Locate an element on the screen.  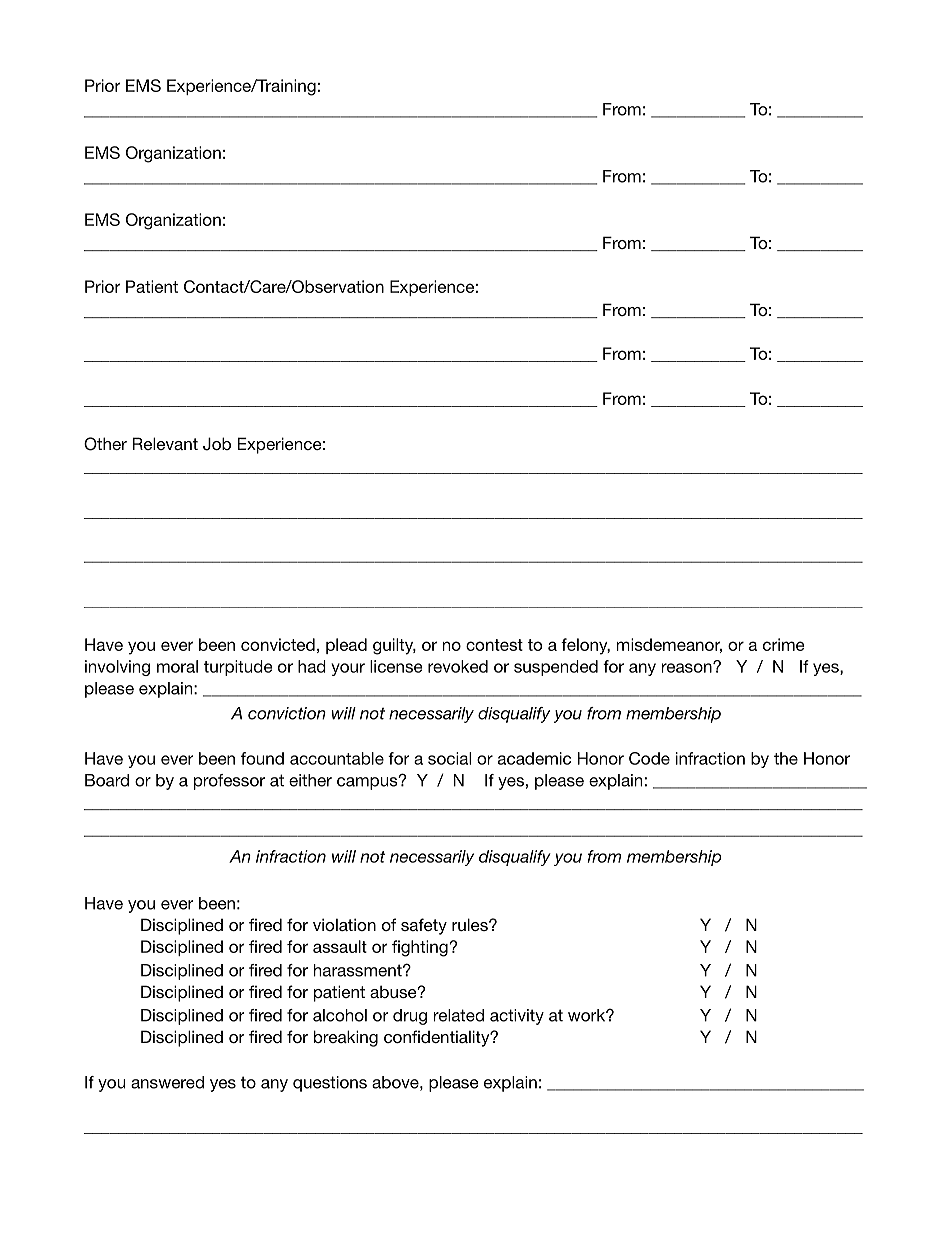
Relevant is located at coordinates (165, 443).
